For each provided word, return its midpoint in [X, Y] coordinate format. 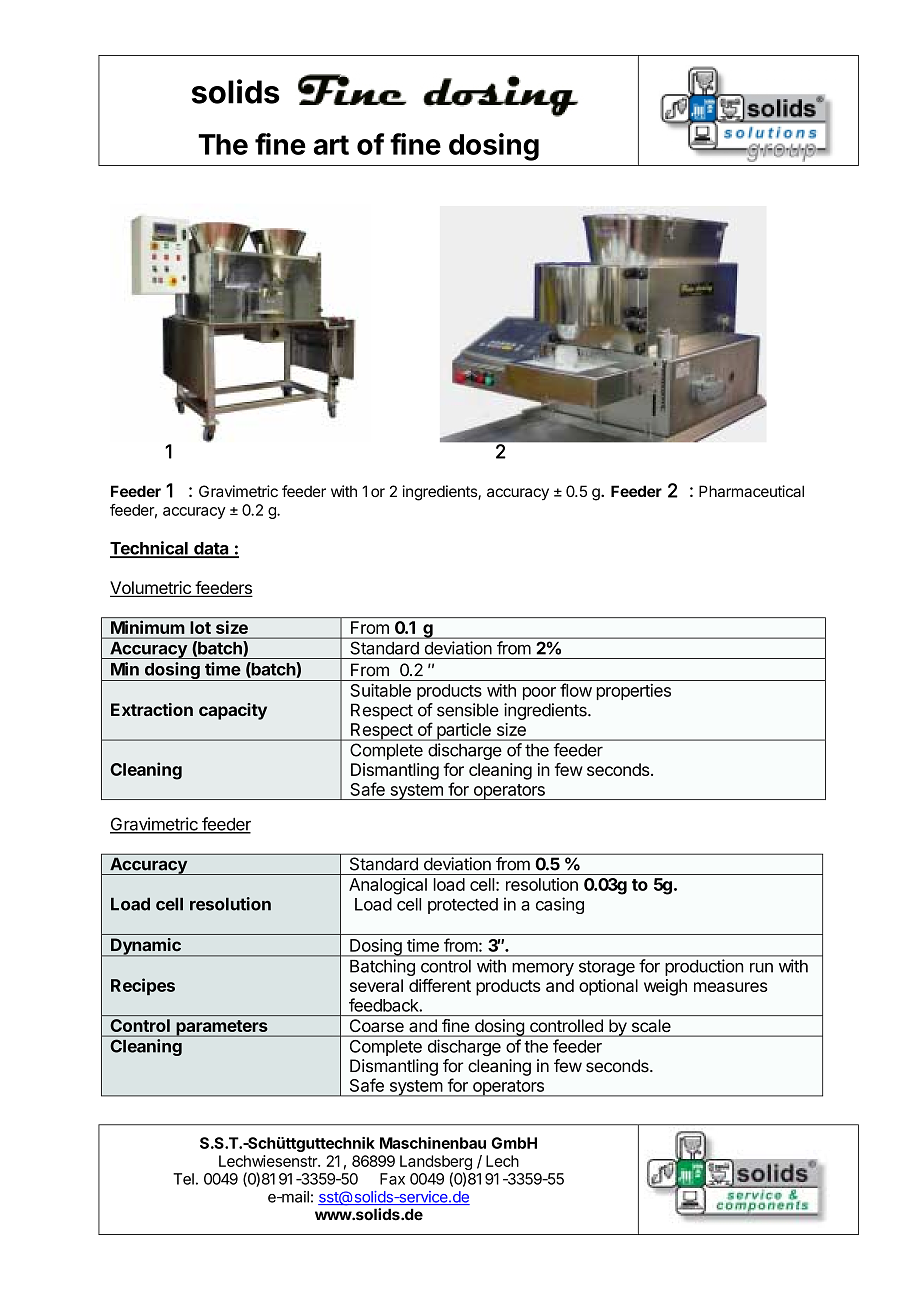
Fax [392, 1179]
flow [576, 690]
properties [634, 692]
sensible [468, 710]
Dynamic [146, 947]
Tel [183, 1179]
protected [463, 906]
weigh [665, 987]
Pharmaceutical [751, 491]
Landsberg [436, 1164]
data [211, 549]
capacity [233, 711]
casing [560, 905]
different [440, 985]
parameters [222, 1028]
